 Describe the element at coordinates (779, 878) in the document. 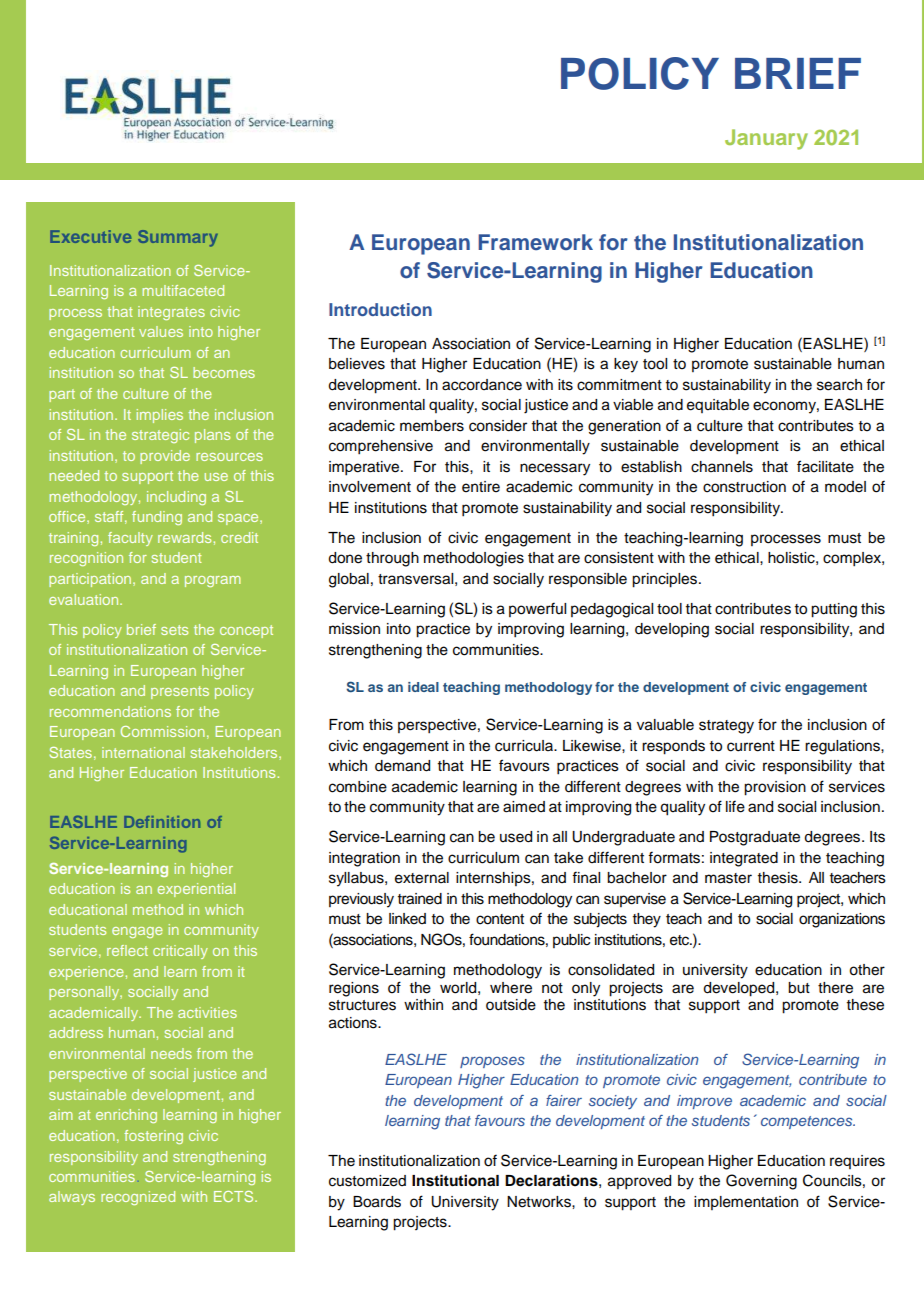

I see `thesis` at that location.
